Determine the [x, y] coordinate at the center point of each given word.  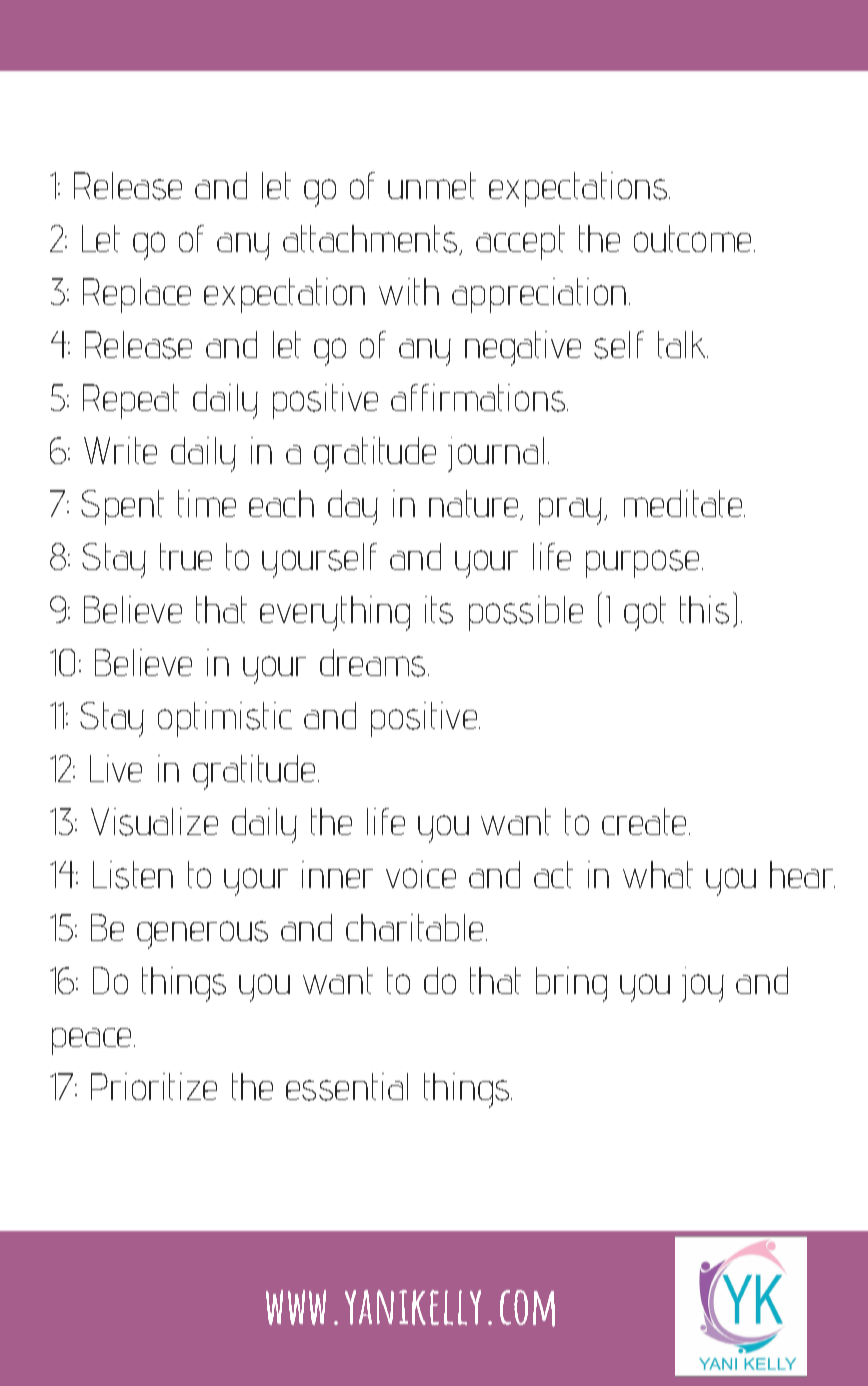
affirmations [479, 398]
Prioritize [154, 1086]
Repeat [131, 401]
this [704, 610]
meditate [684, 503]
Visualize [154, 822]
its [439, 610]
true [186, 556]
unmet [432, 185]
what [658, 874]
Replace [137, 295]
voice [421, 874]
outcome [692, 238]
